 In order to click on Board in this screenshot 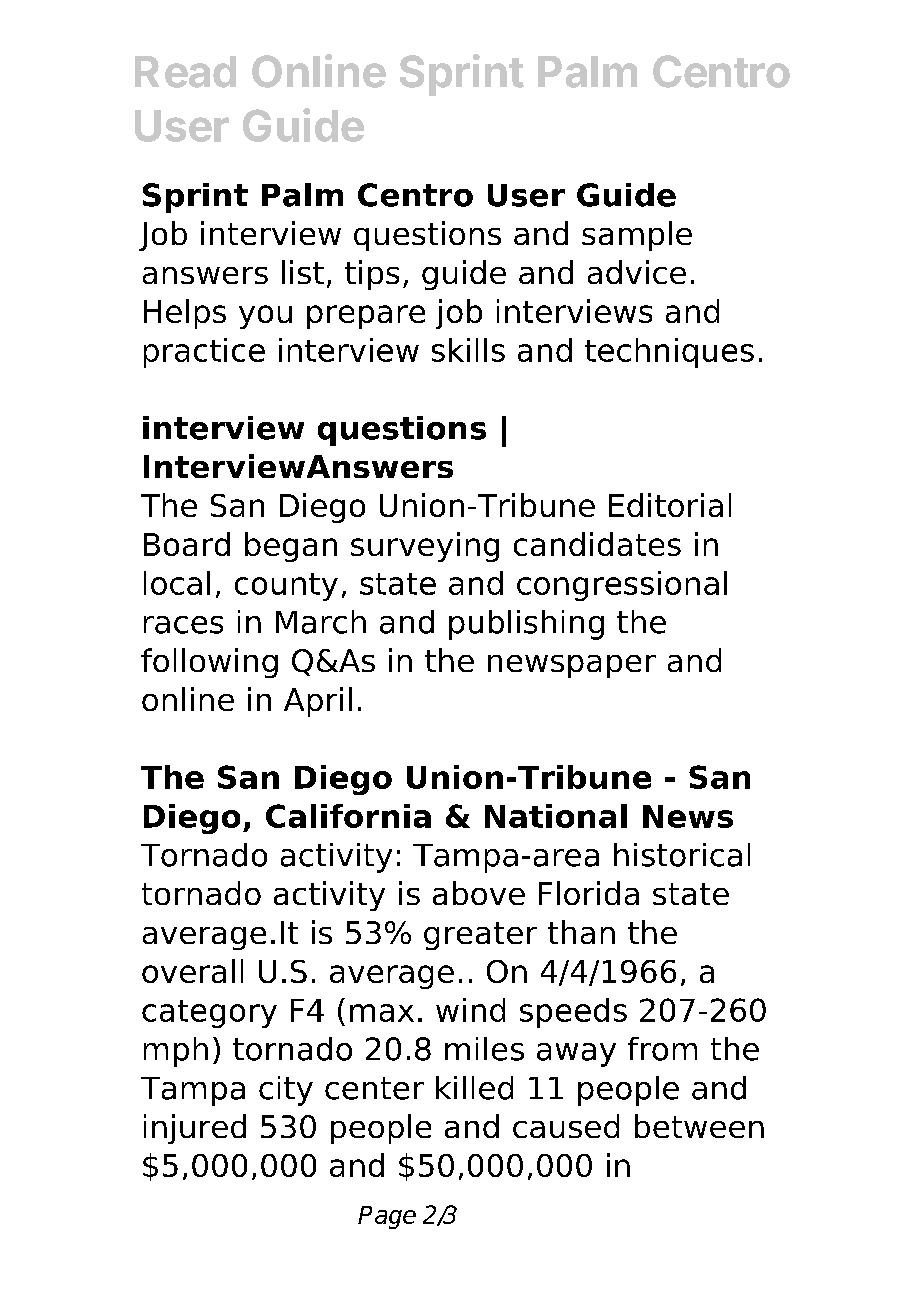, I will do `click(187, 544)`.
